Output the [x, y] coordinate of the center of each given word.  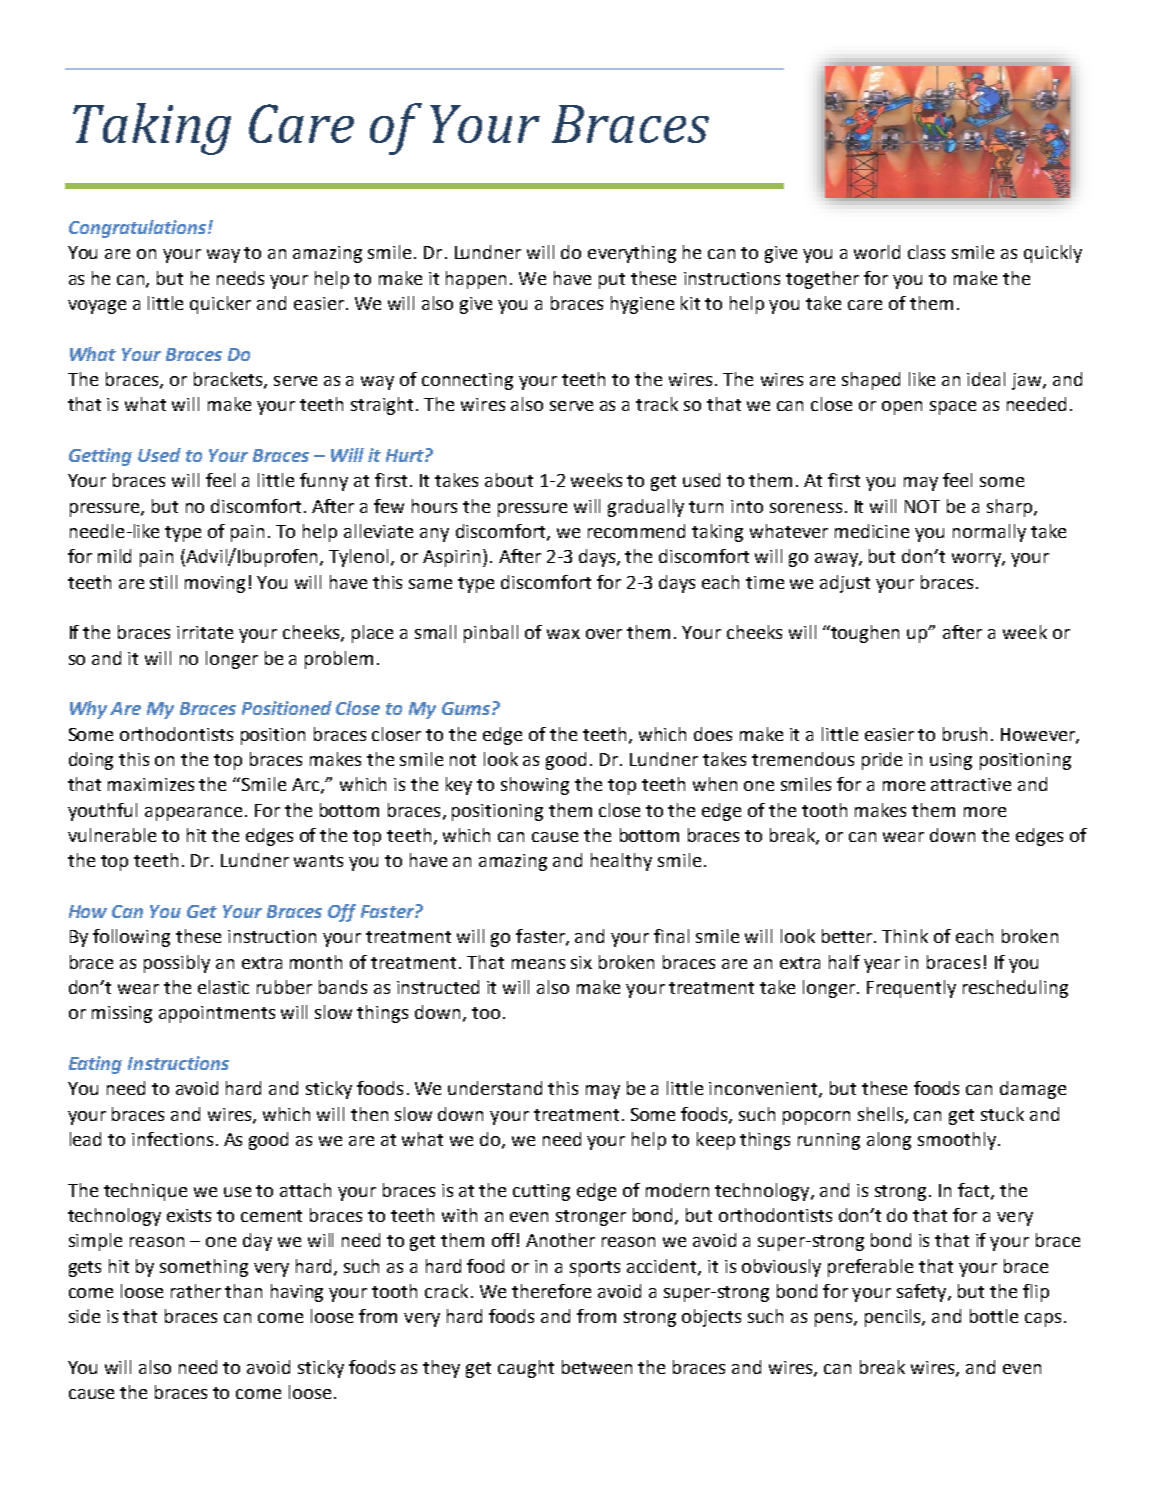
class [926, 252]
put [612, 281]
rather [196, 1291]
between [597, 1367]
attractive [971, 784]
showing [535, 786]
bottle [994, 1316]
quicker [220, 305]
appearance [193, 814]
